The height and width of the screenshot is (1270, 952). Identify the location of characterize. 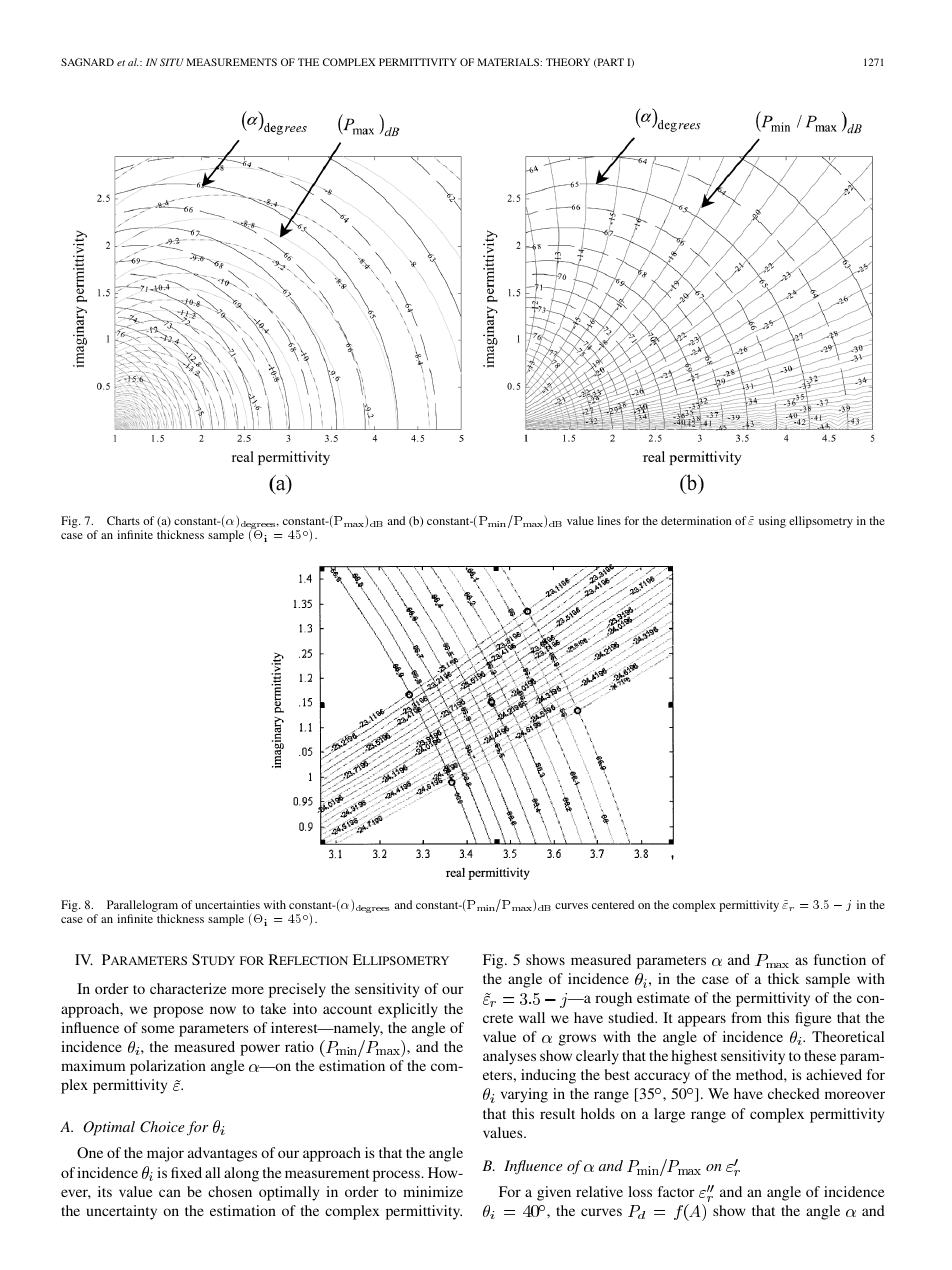
(188, 988).
